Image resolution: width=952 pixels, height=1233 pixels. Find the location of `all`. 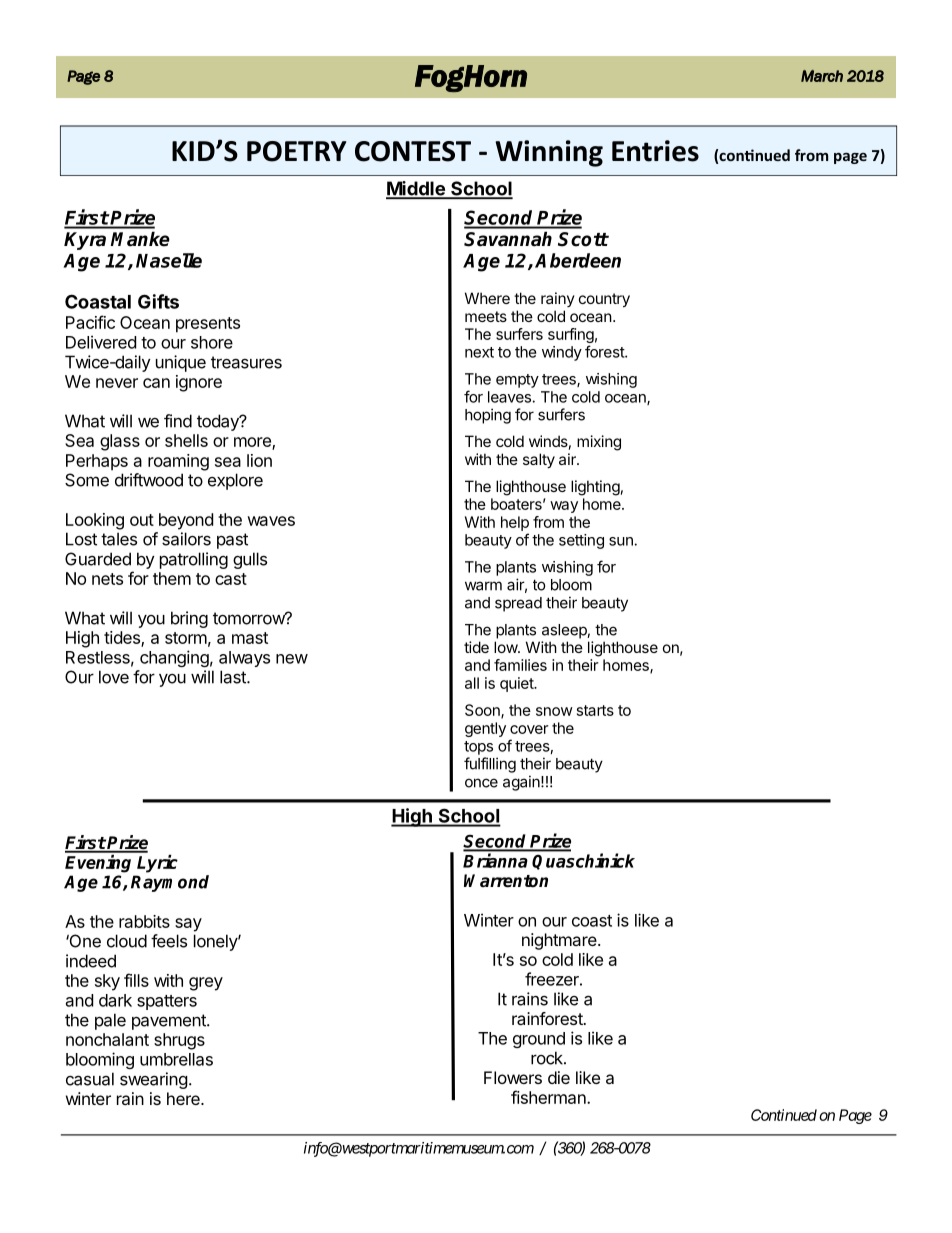

all is located at coordinates (472, 683).
